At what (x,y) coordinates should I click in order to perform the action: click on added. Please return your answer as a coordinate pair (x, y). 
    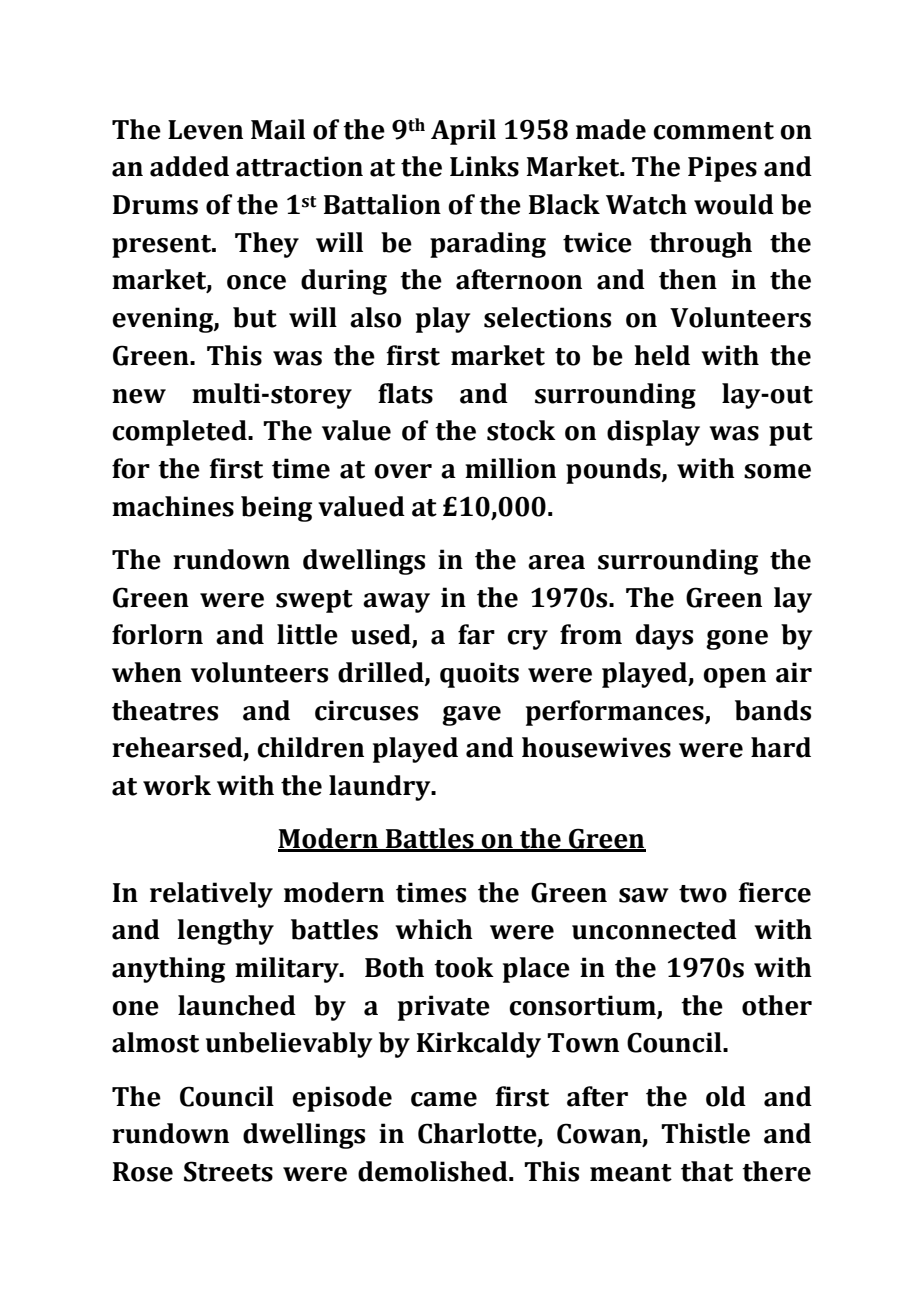
    Looking at the image, I should click on (189, 166).
